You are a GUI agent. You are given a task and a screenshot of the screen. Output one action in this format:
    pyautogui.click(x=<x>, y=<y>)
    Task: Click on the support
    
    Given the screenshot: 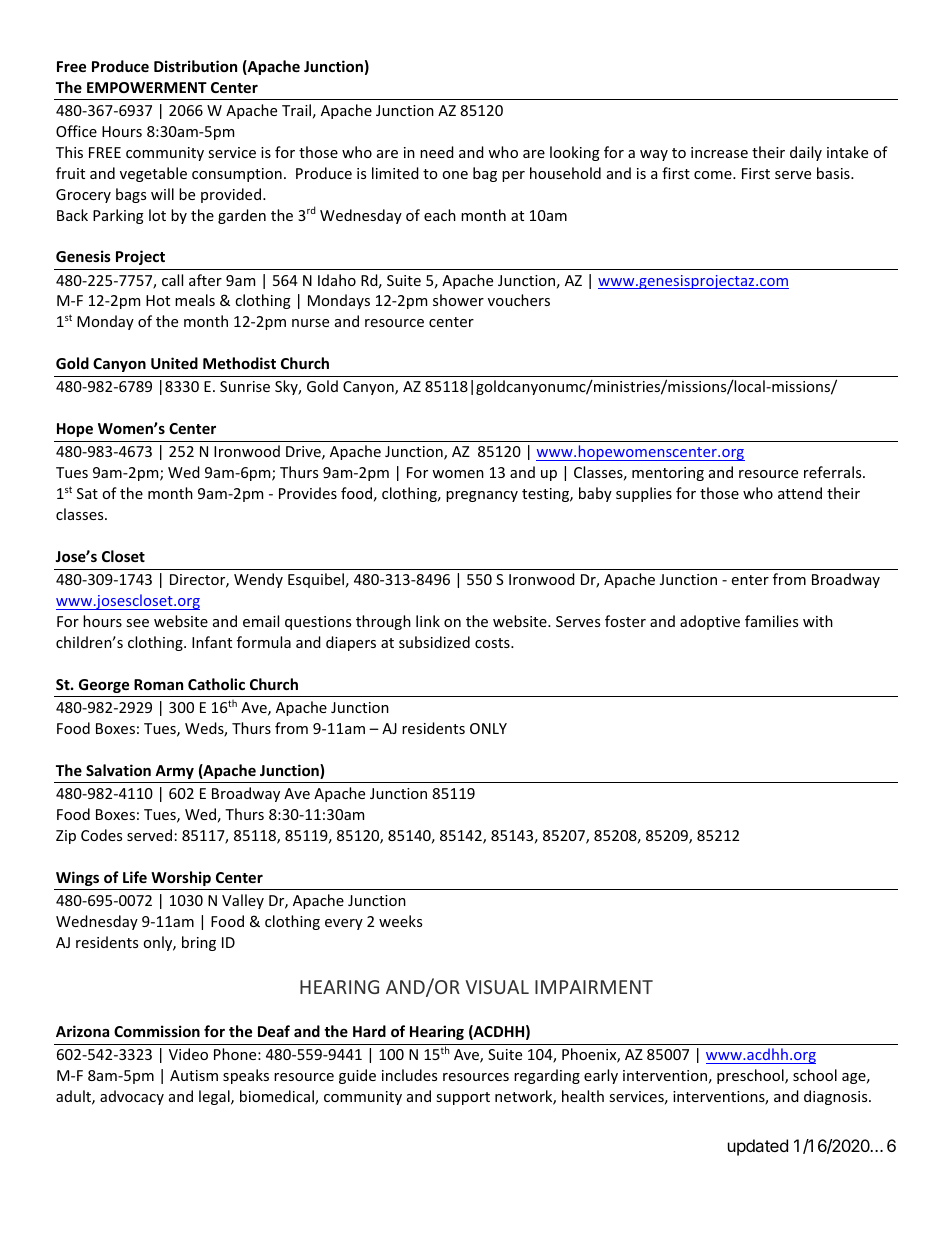 What is the action you would take?
    pyautogui.click(x=463, y=1098)
